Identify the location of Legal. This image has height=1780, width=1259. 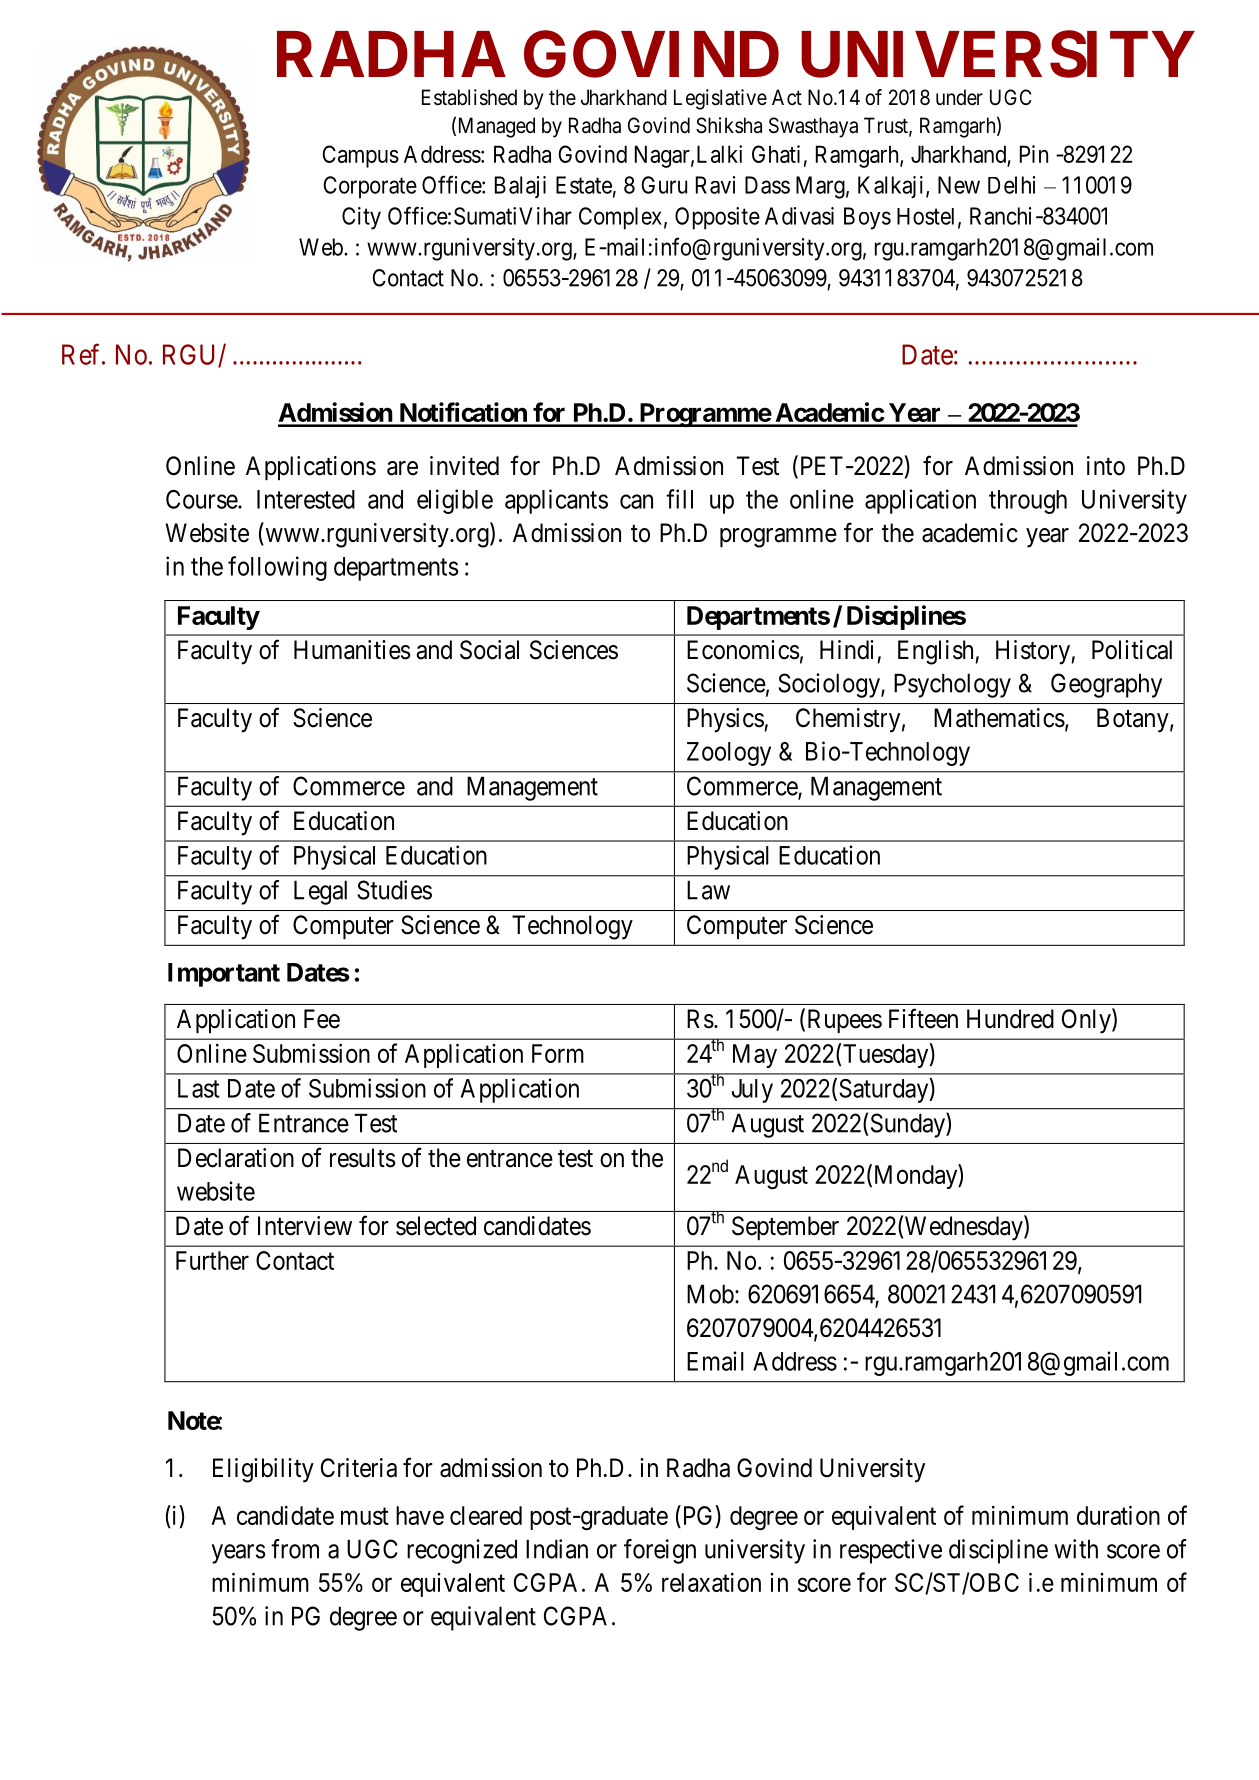
(320, 892).
